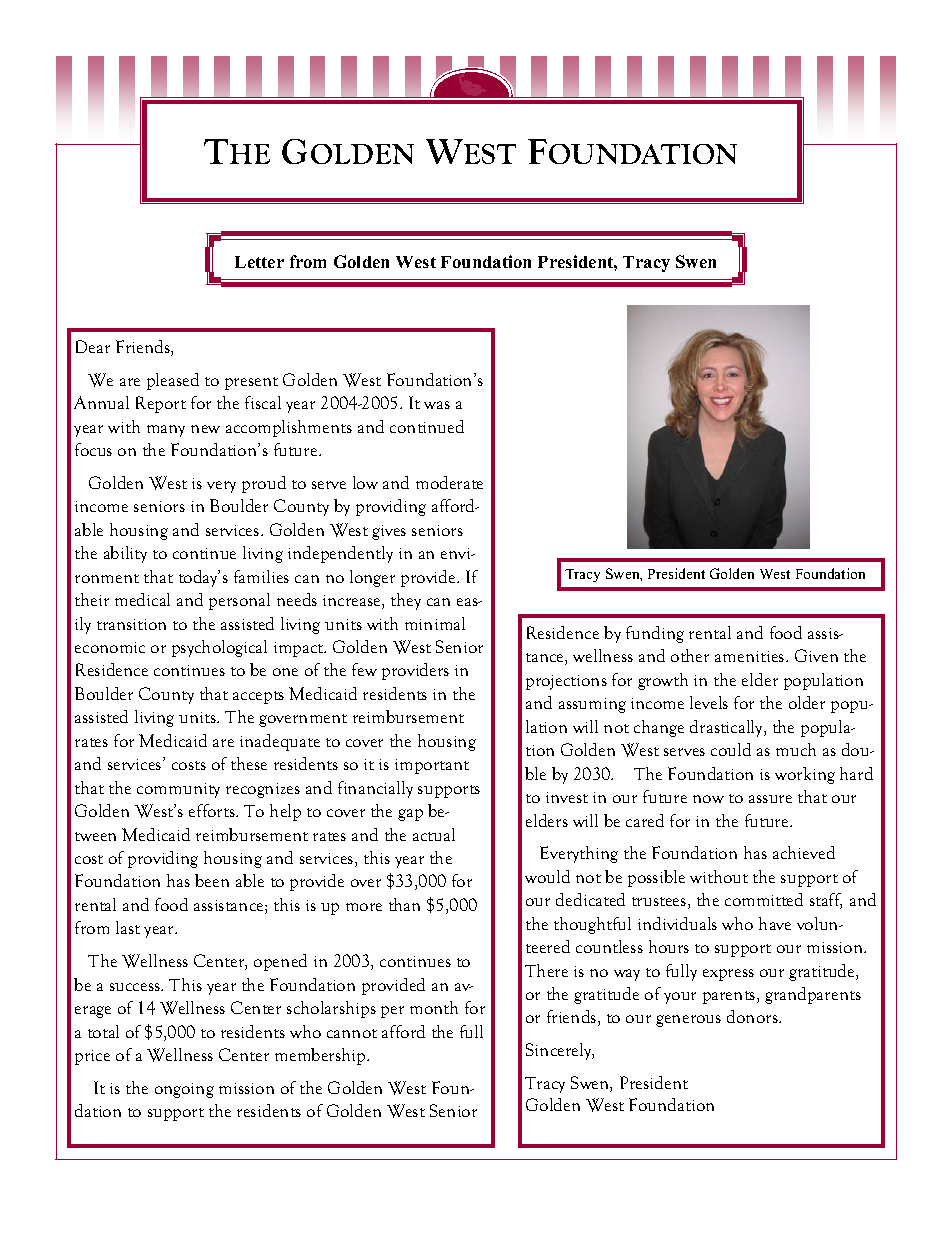 The image size is (952, 1233). Describe the element at coordinates (410, 815) in the image. I see `gap` at that location.
